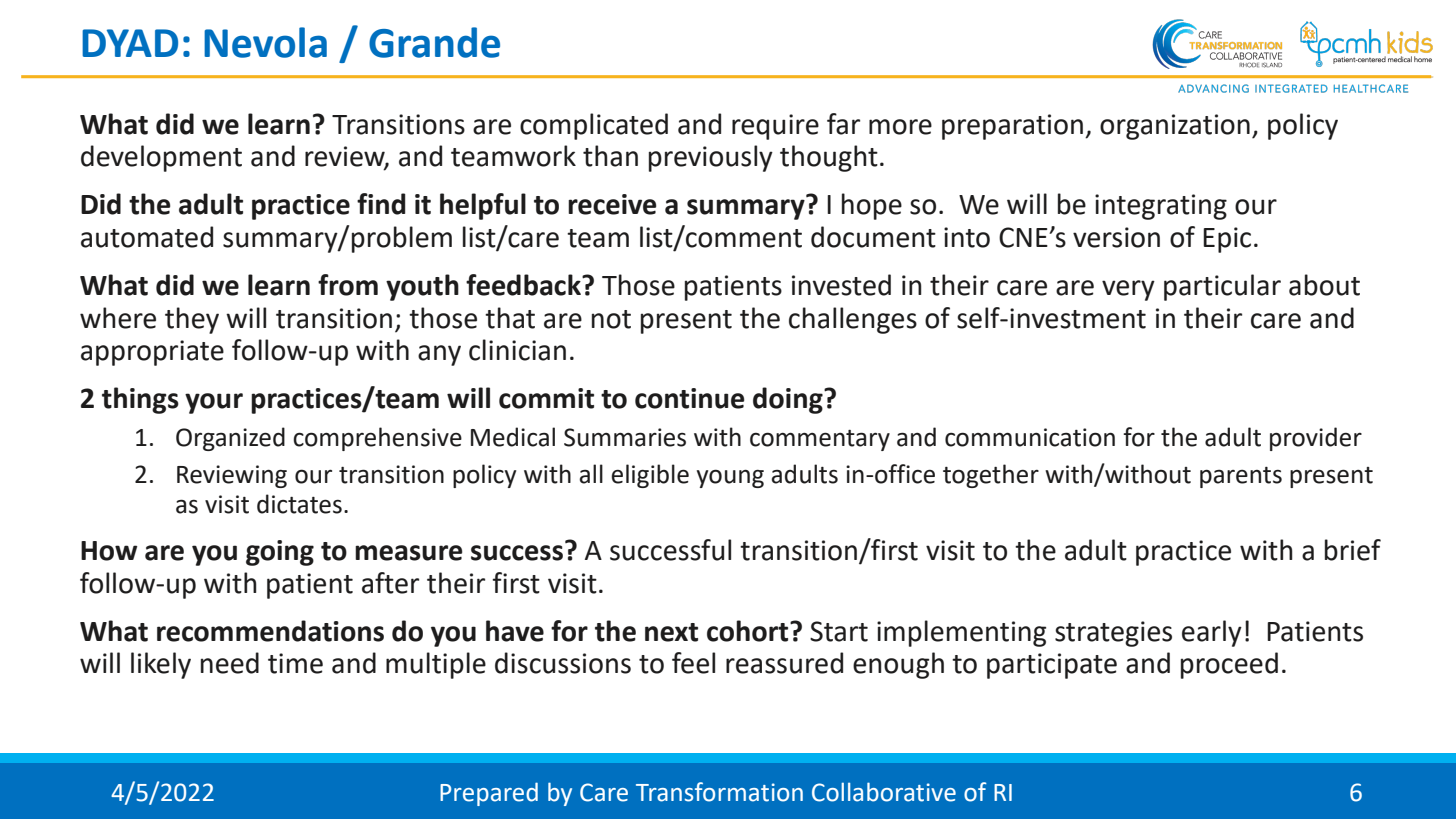 This page has width=1456, height=819. Describe the element at coordinates (749, 631) in the page. I see `cohort` at that location.
